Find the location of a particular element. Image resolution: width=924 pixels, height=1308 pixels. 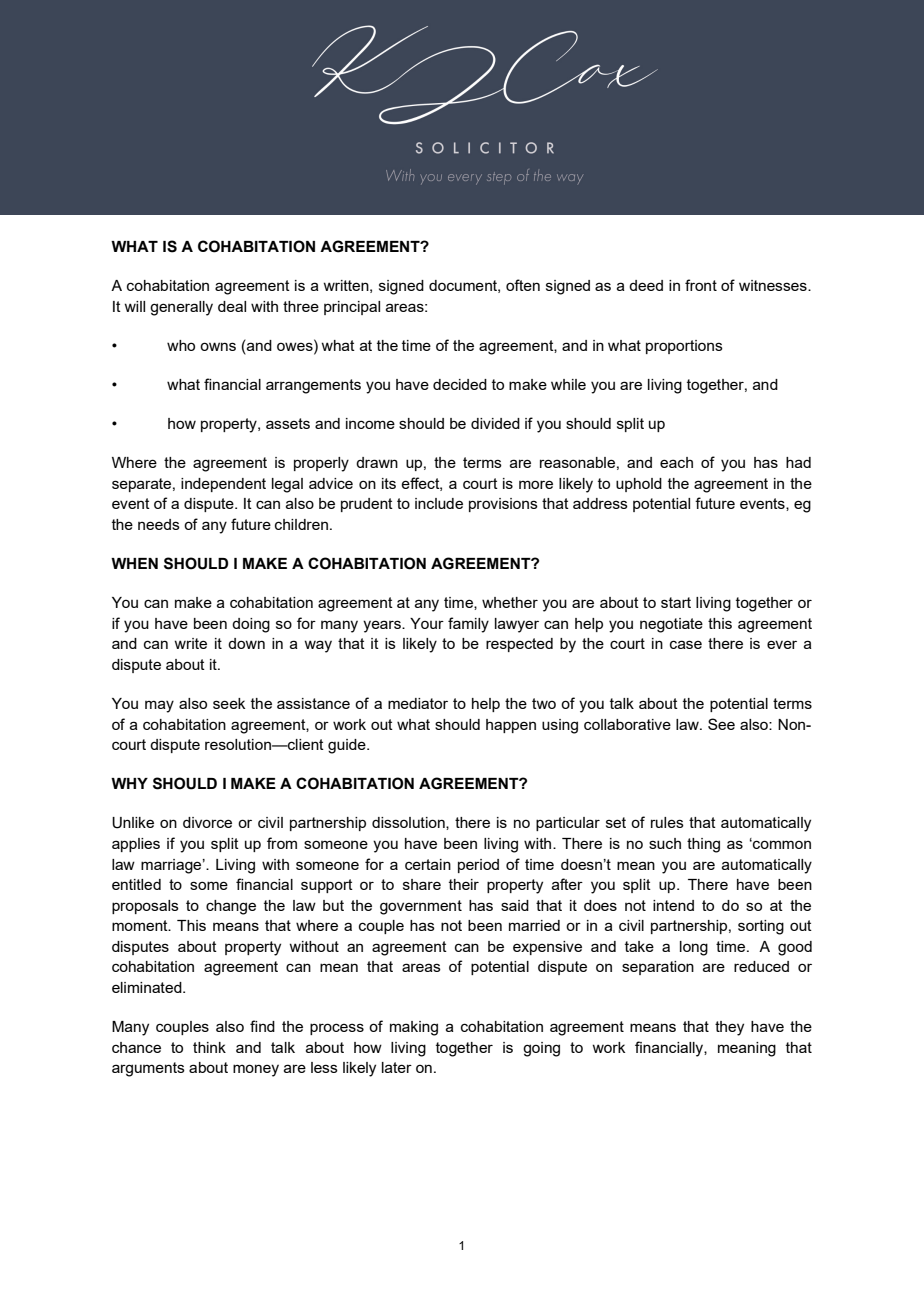

deal is located at coordinates (232, 306).
